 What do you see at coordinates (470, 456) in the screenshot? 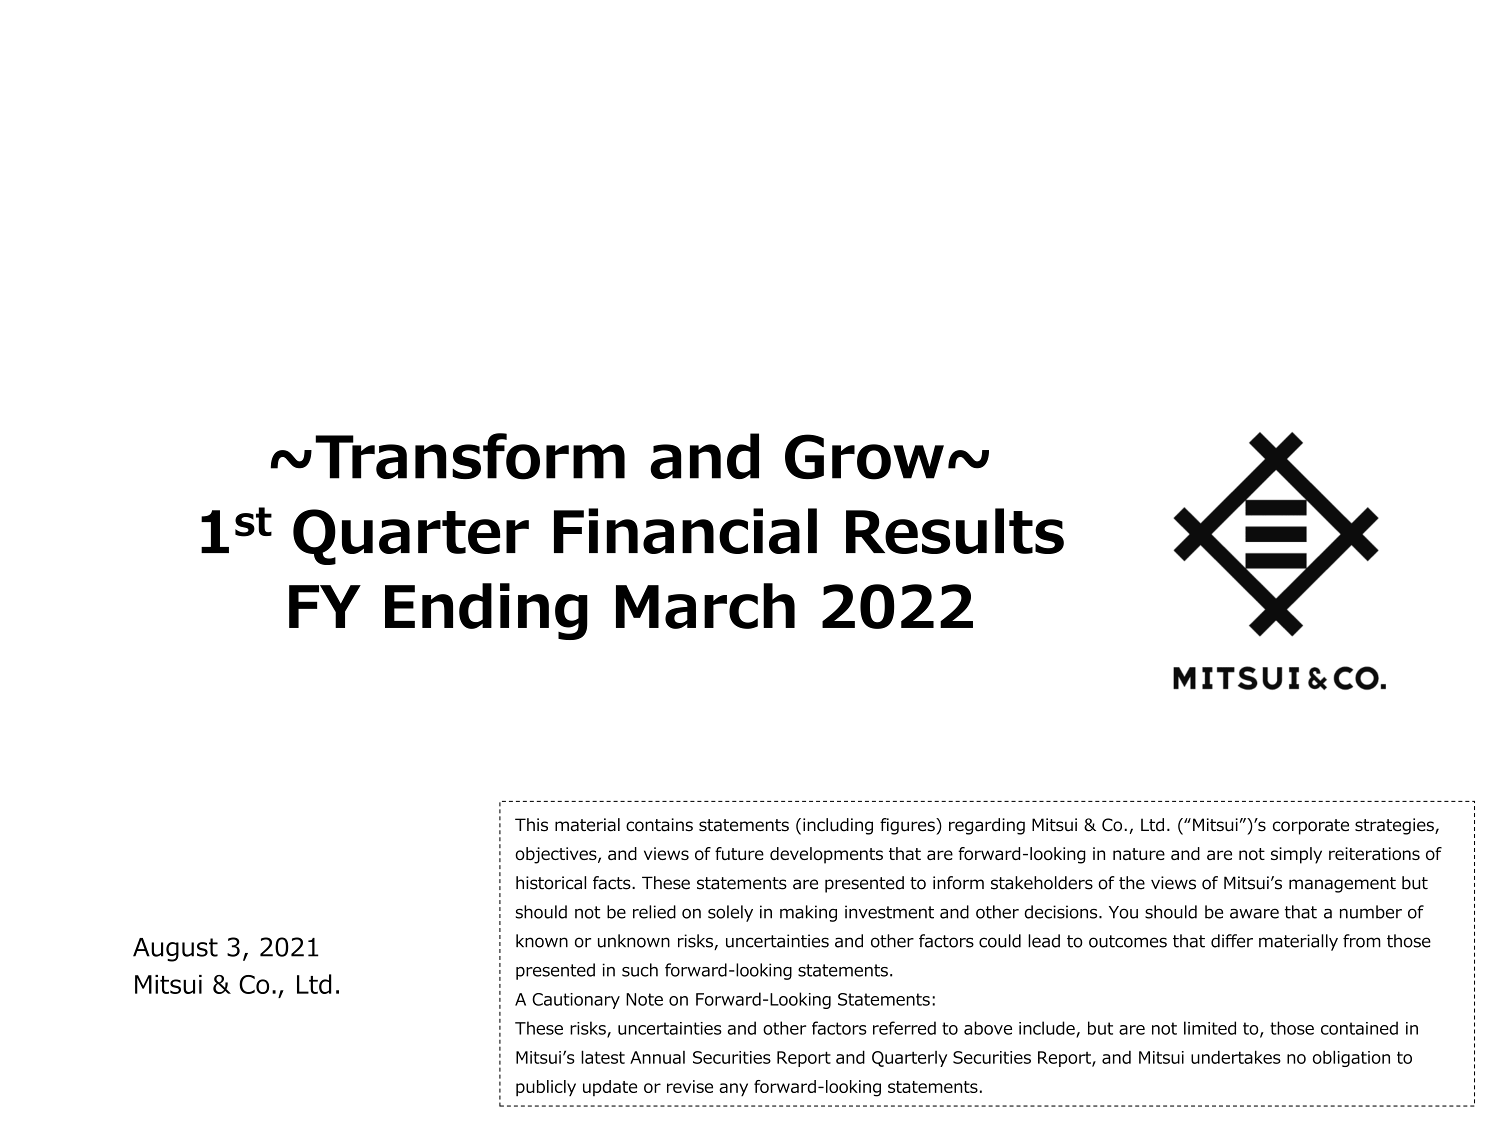
I see `Transform` at bounding box center [470, 456].
